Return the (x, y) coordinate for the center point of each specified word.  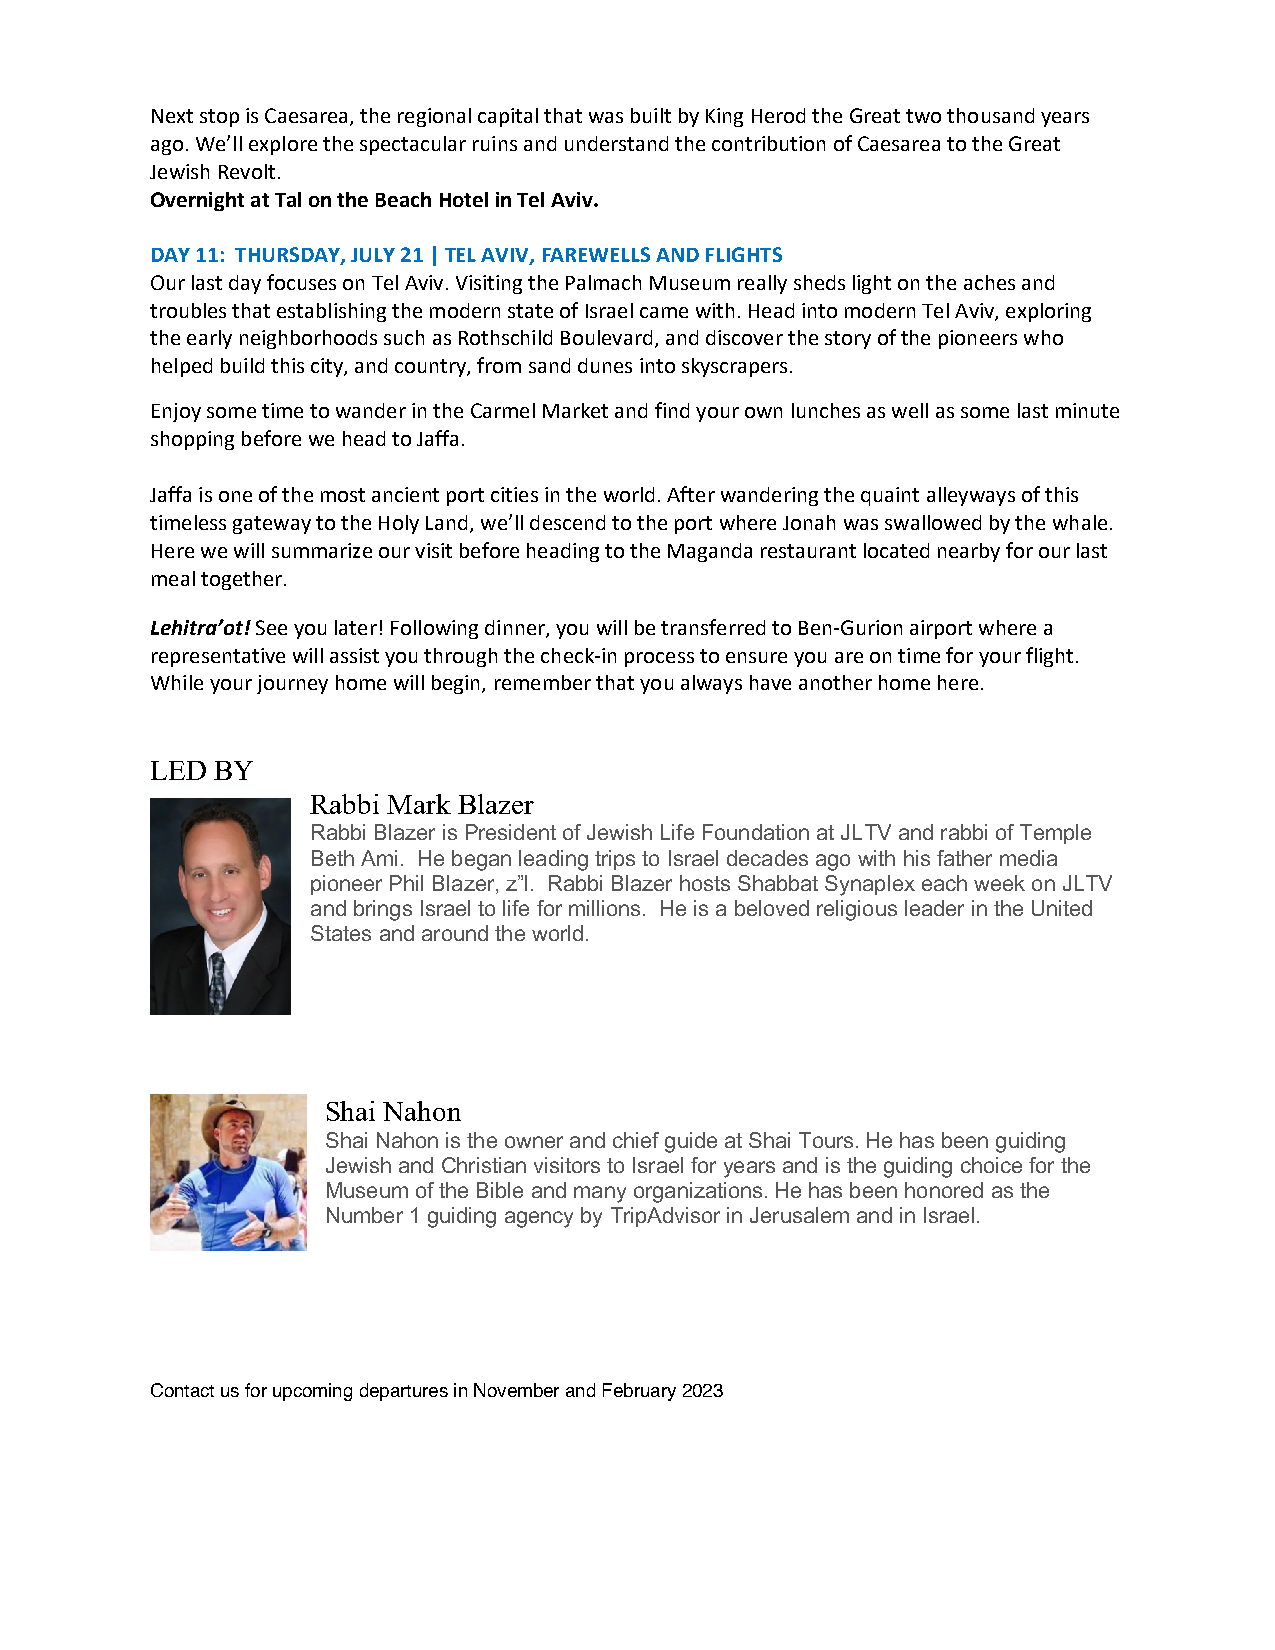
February (639, 1392)
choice (991, 1165)
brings (383, 910)
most (343, 495)
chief (636, 1140)
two (923, 116)
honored (944, 1190)
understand (616, 143)
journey (292, 684)
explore (283, 145)
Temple (1055, 834)
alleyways (971, 496)
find (672, 410)
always (711, 684)
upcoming (312, 1392)
